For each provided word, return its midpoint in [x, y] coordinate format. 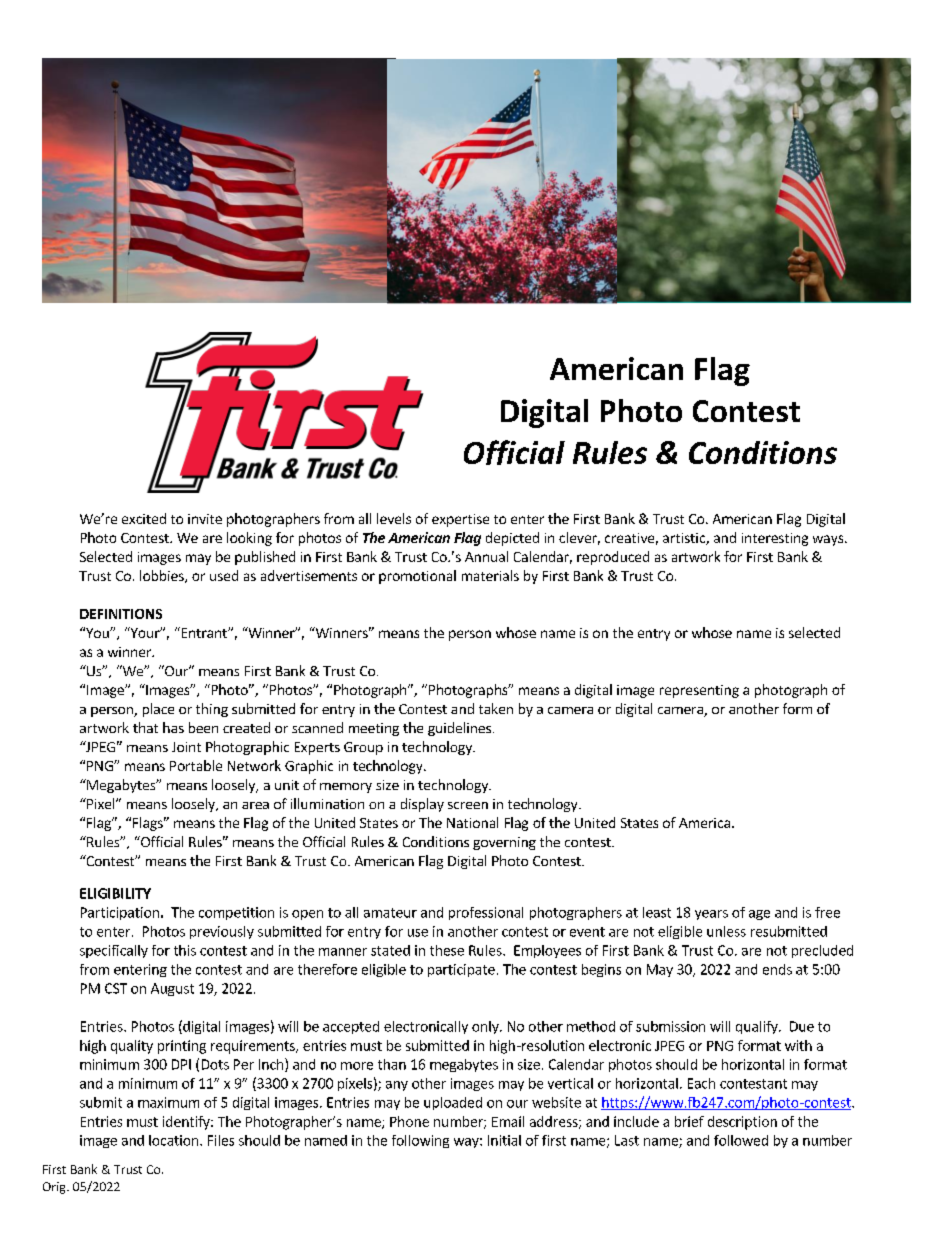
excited [144, 518]
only [486, 1027]
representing [699, 691]
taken [496, 708]
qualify [758, 1027]
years [711, 915]
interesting [775, 539]
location [175, 1140]
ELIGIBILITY [115, 893]
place [158, 710]
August [172, 989]
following [420, 1141]
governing [504, 843]
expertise [460, 520]
